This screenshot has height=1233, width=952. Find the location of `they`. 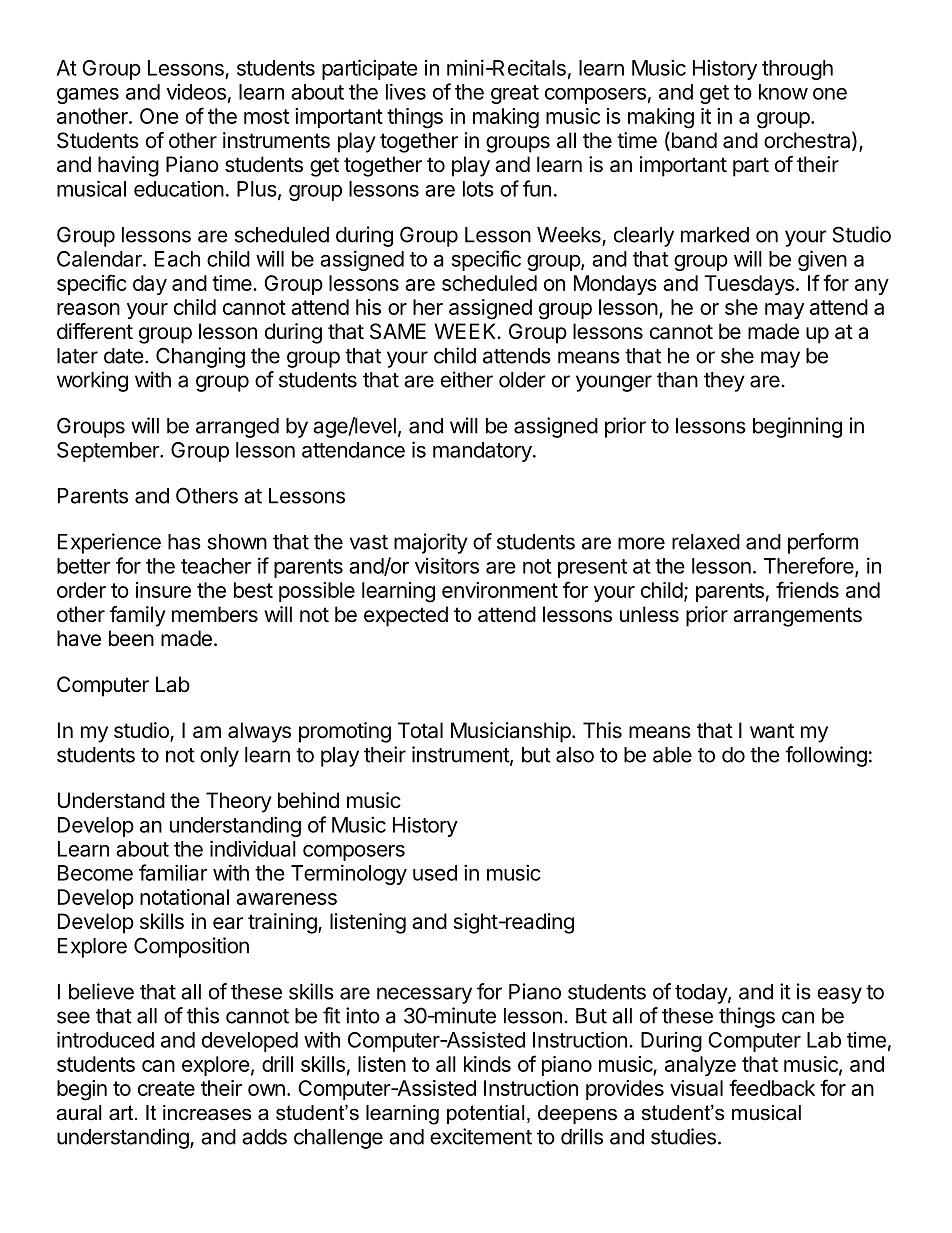

they is located at coordinates (724, 382).
